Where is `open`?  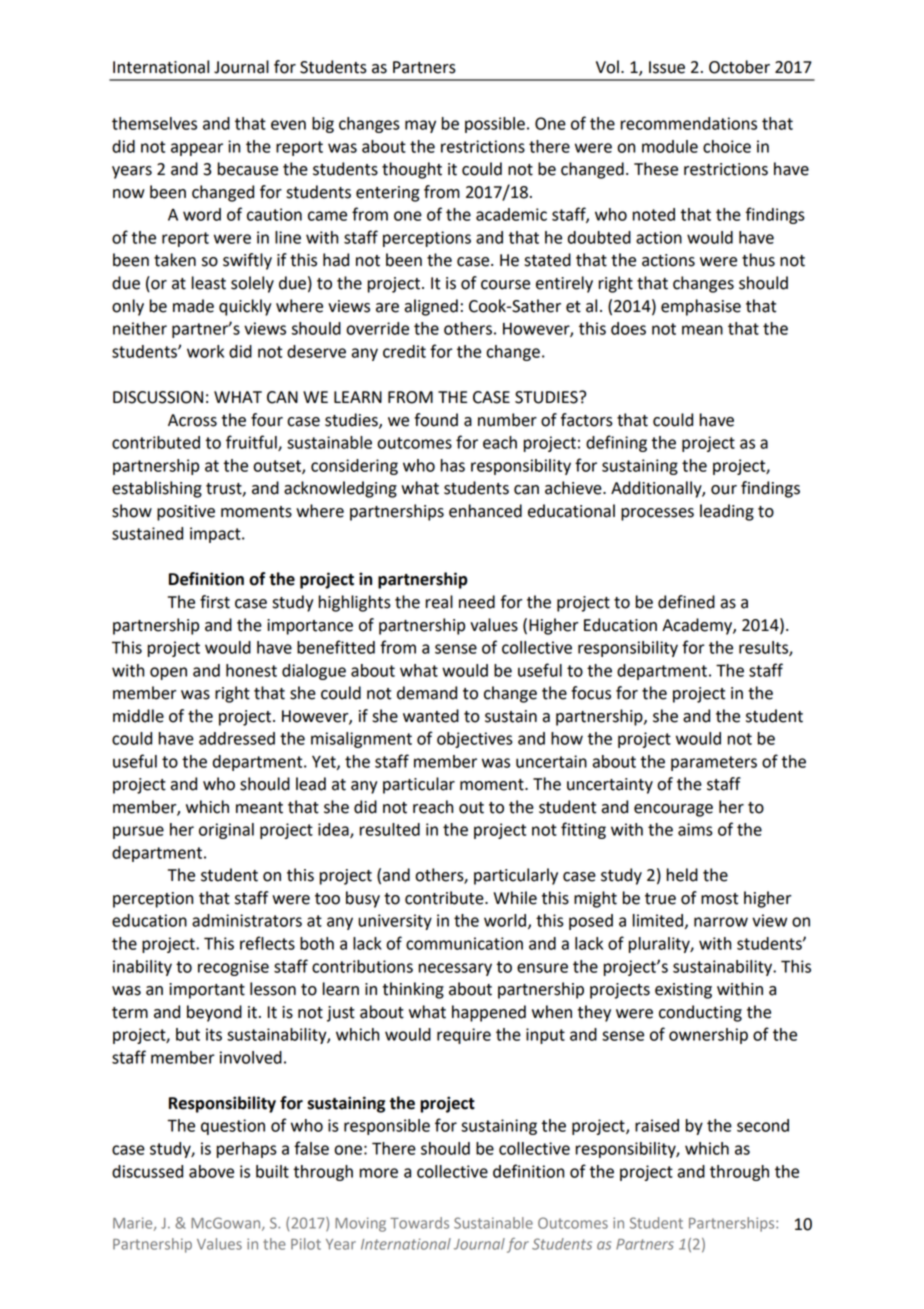 open is located at coordinates (168, 673).
